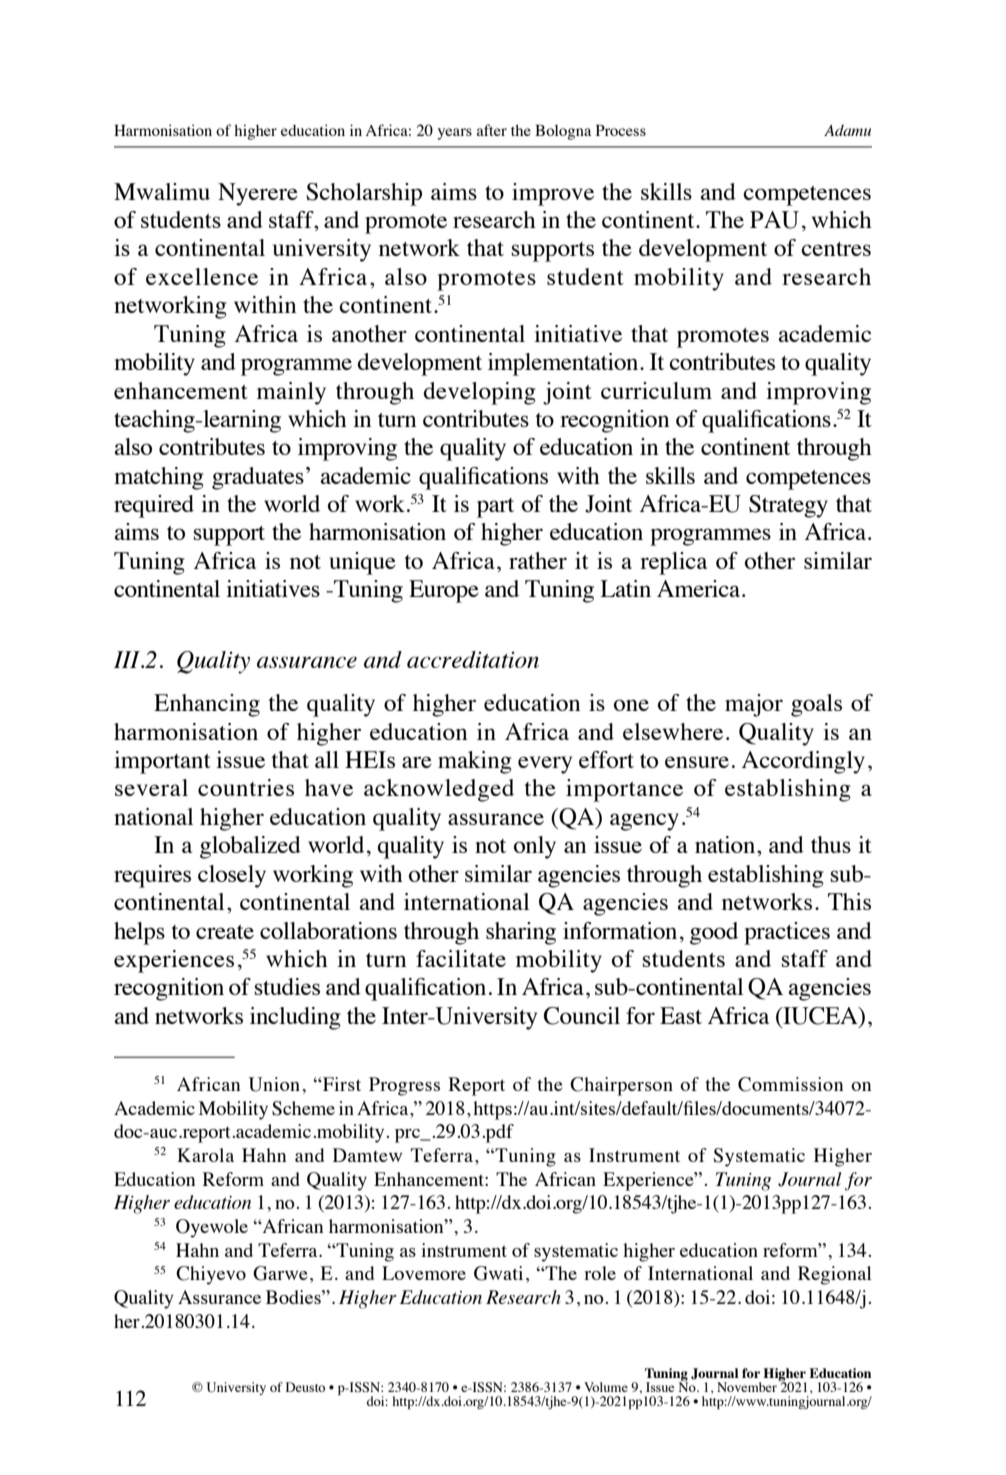 Image resolution: width=1006 pixels, height=1475 pixels. I want to click on facilitate, so click(461, 958).
